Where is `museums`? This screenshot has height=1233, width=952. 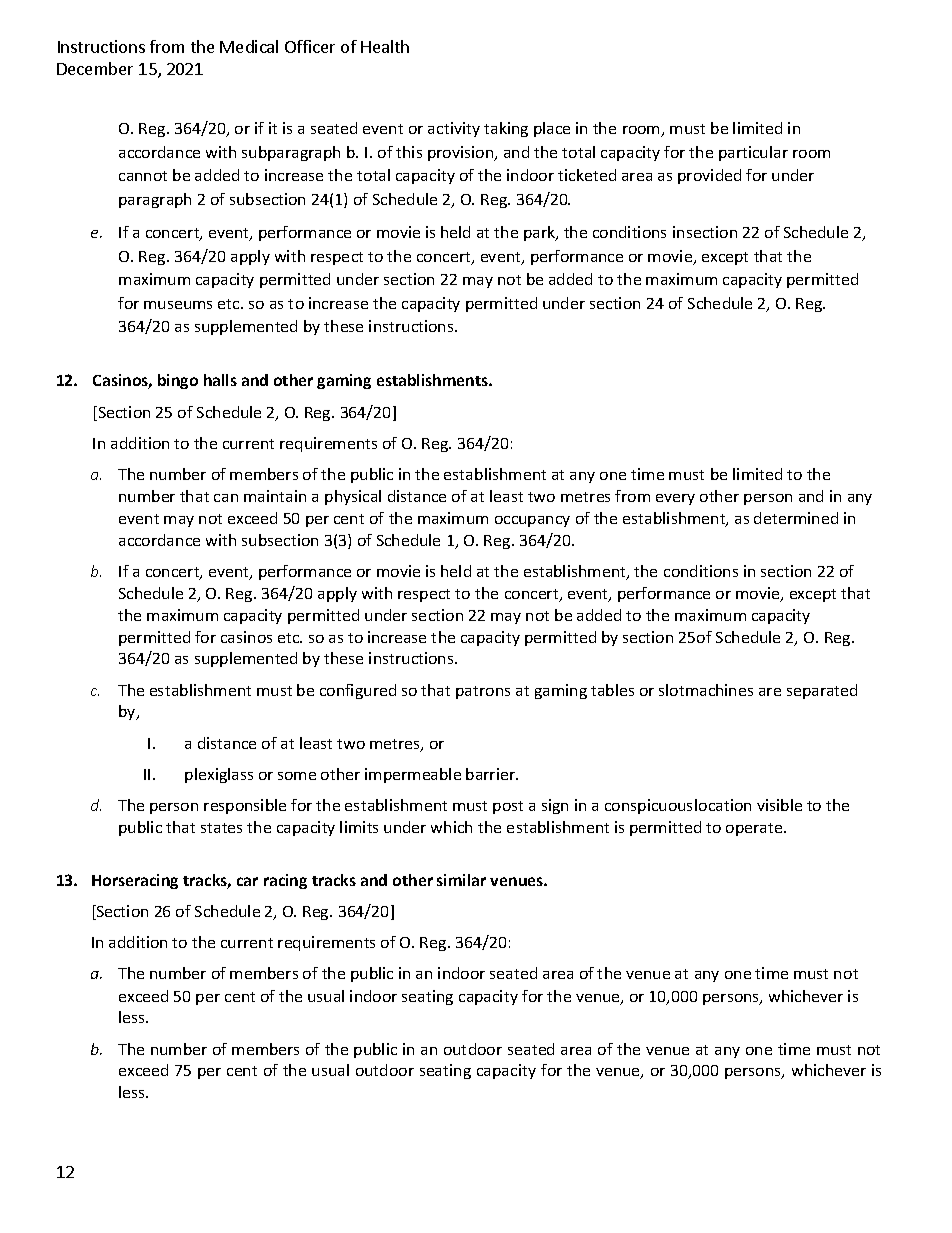
museums is located at coordinates (178, 305).
